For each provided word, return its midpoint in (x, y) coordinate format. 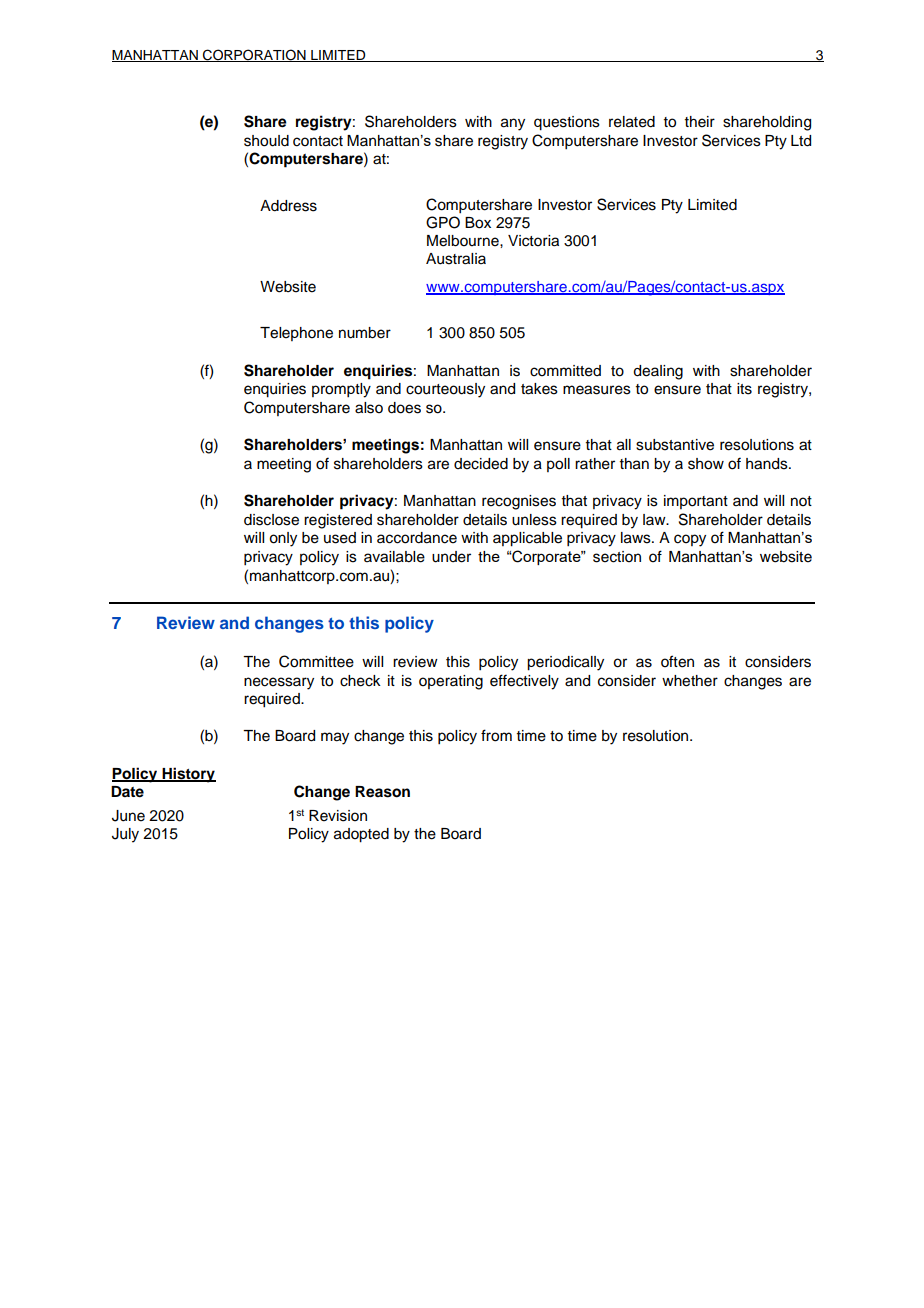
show (706, 464)
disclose (271, 520)
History (188, 775)
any (513, 124)
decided (481, 464)
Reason (382, 792)
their (700, 122)
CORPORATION (254, 55)
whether (690, 681)
